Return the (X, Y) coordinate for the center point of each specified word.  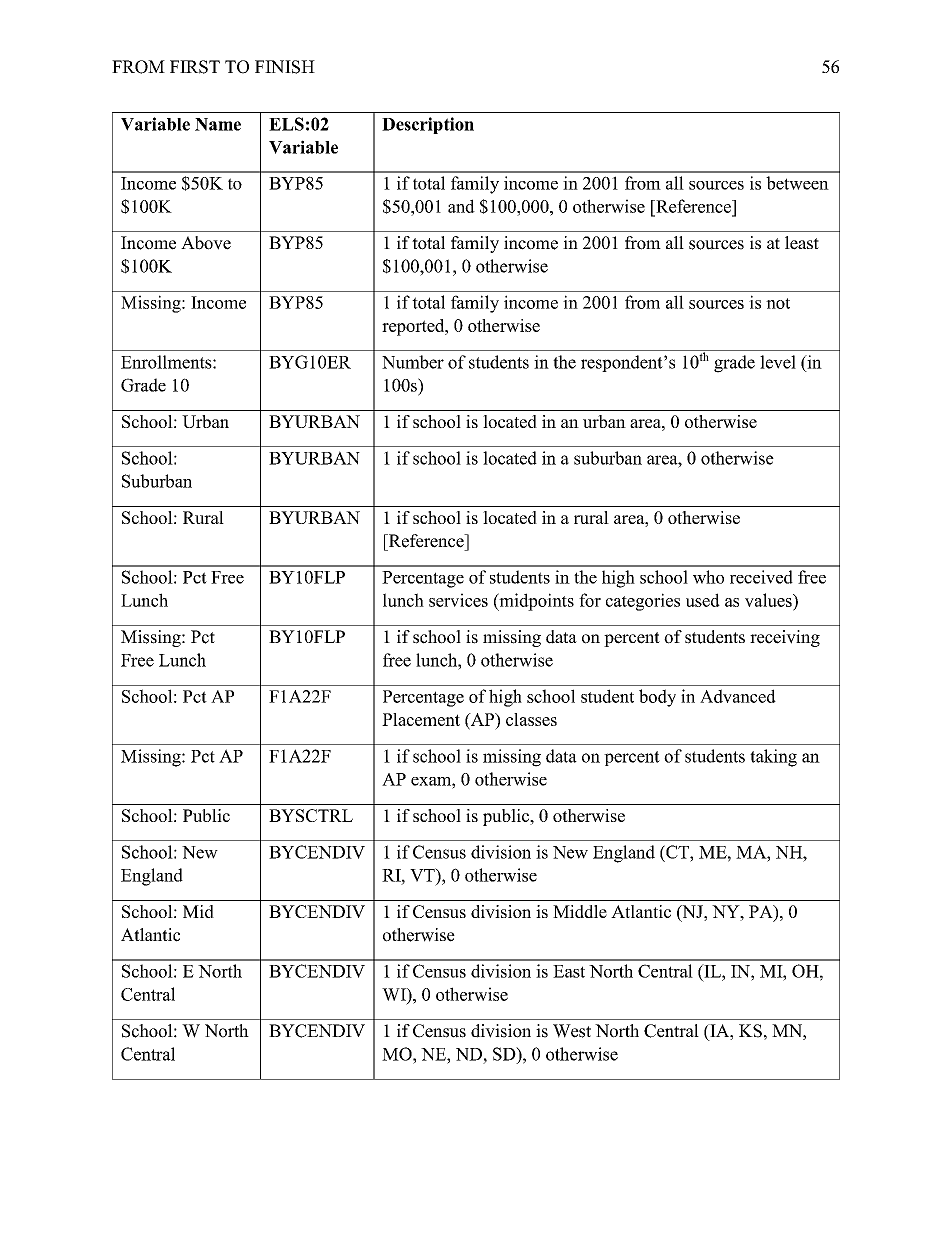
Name (218, 124)
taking (773, 758)
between (797, 183)
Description (428, 125)
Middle (580, 911)
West (572, 1031)
